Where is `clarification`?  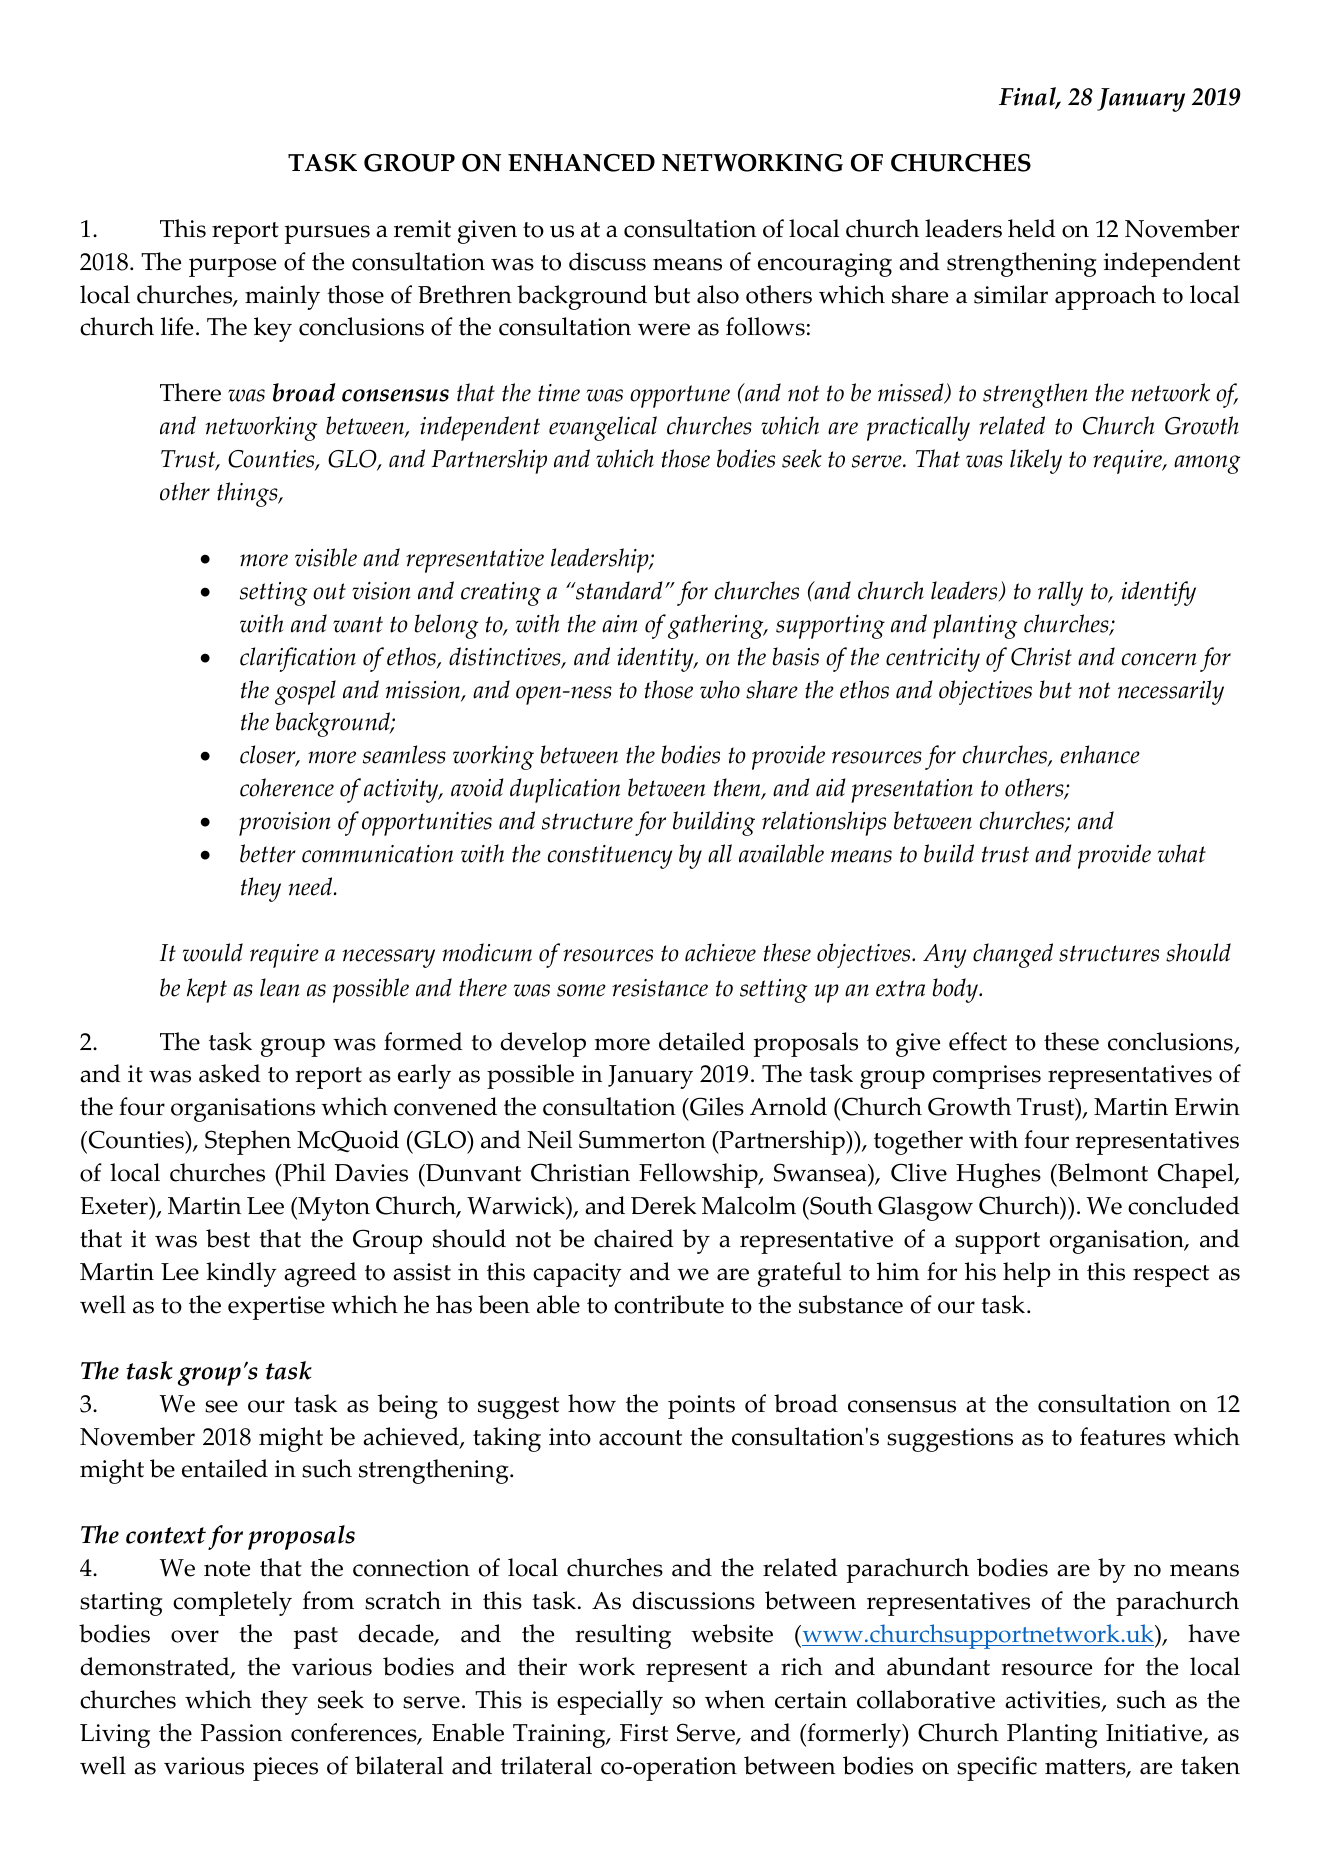
clarification is located at coordinates (298, 659).
